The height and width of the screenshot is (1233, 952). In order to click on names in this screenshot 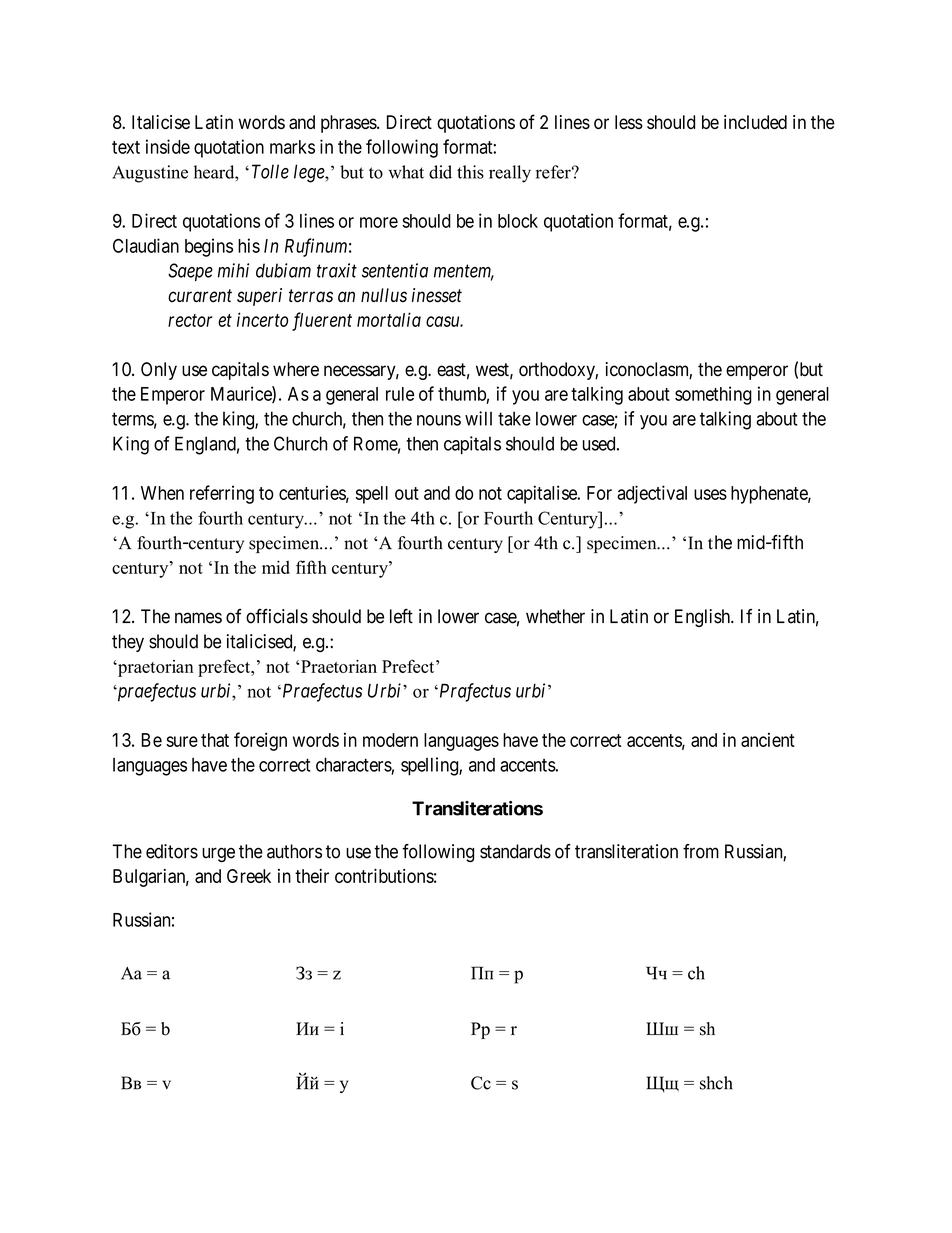, I will do `click(198, 618)`.
